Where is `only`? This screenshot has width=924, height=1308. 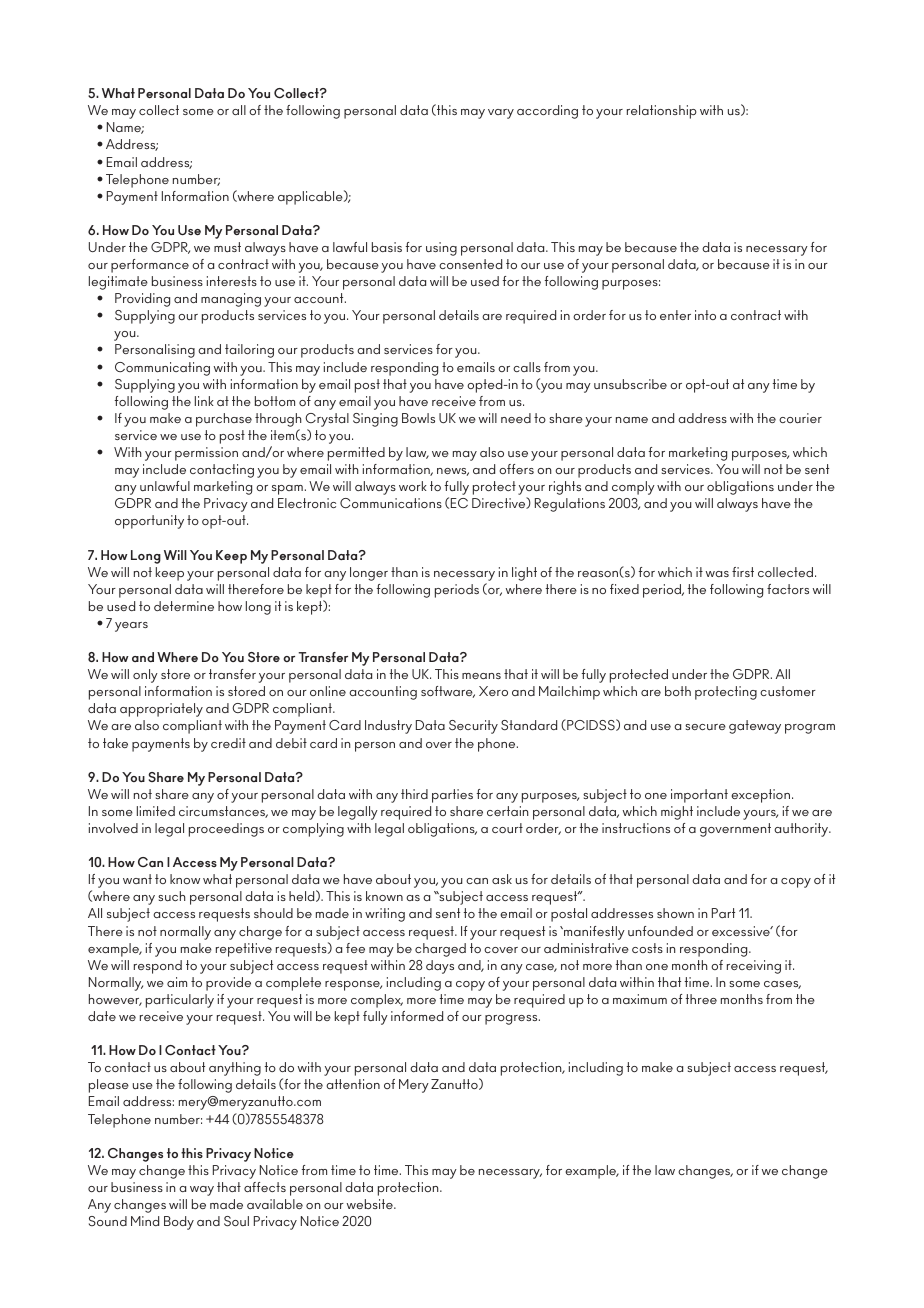
only is located at coordinates (145, 676).
